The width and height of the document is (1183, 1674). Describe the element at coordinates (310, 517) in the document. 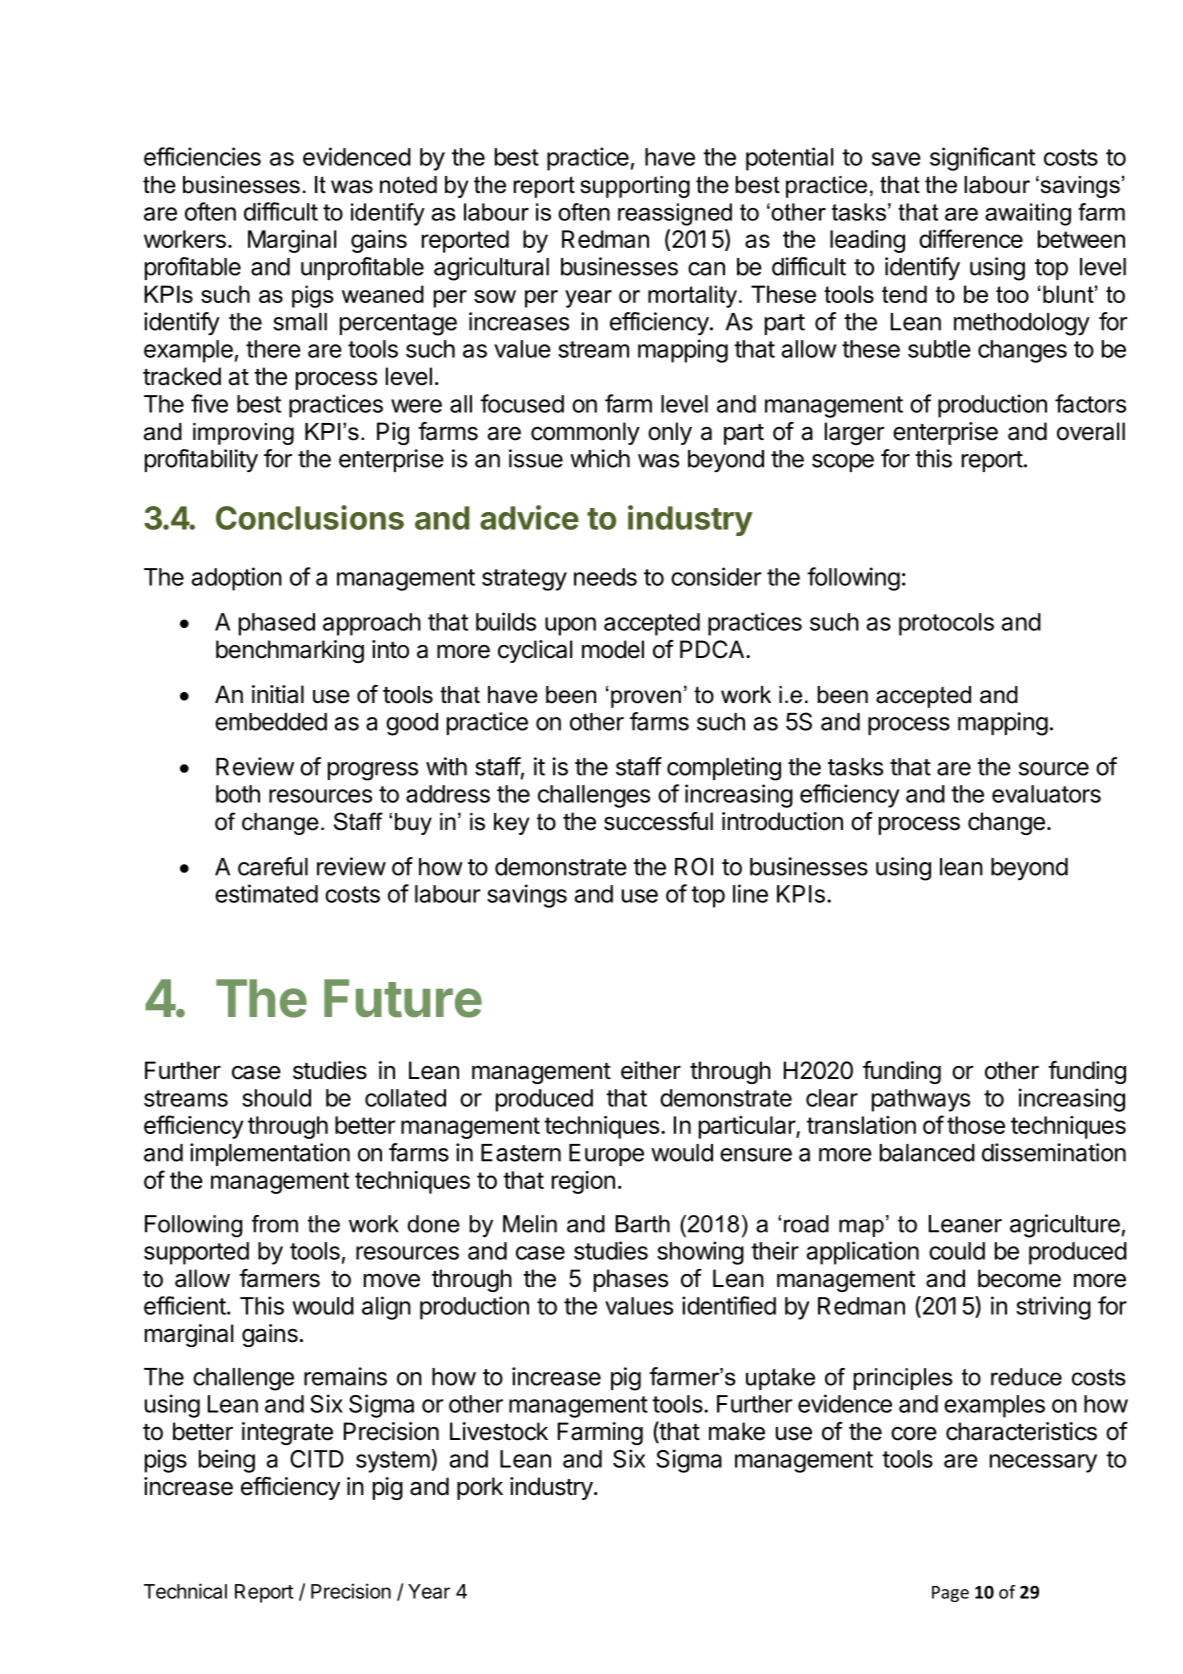

I see `Conclusions` at that location.
